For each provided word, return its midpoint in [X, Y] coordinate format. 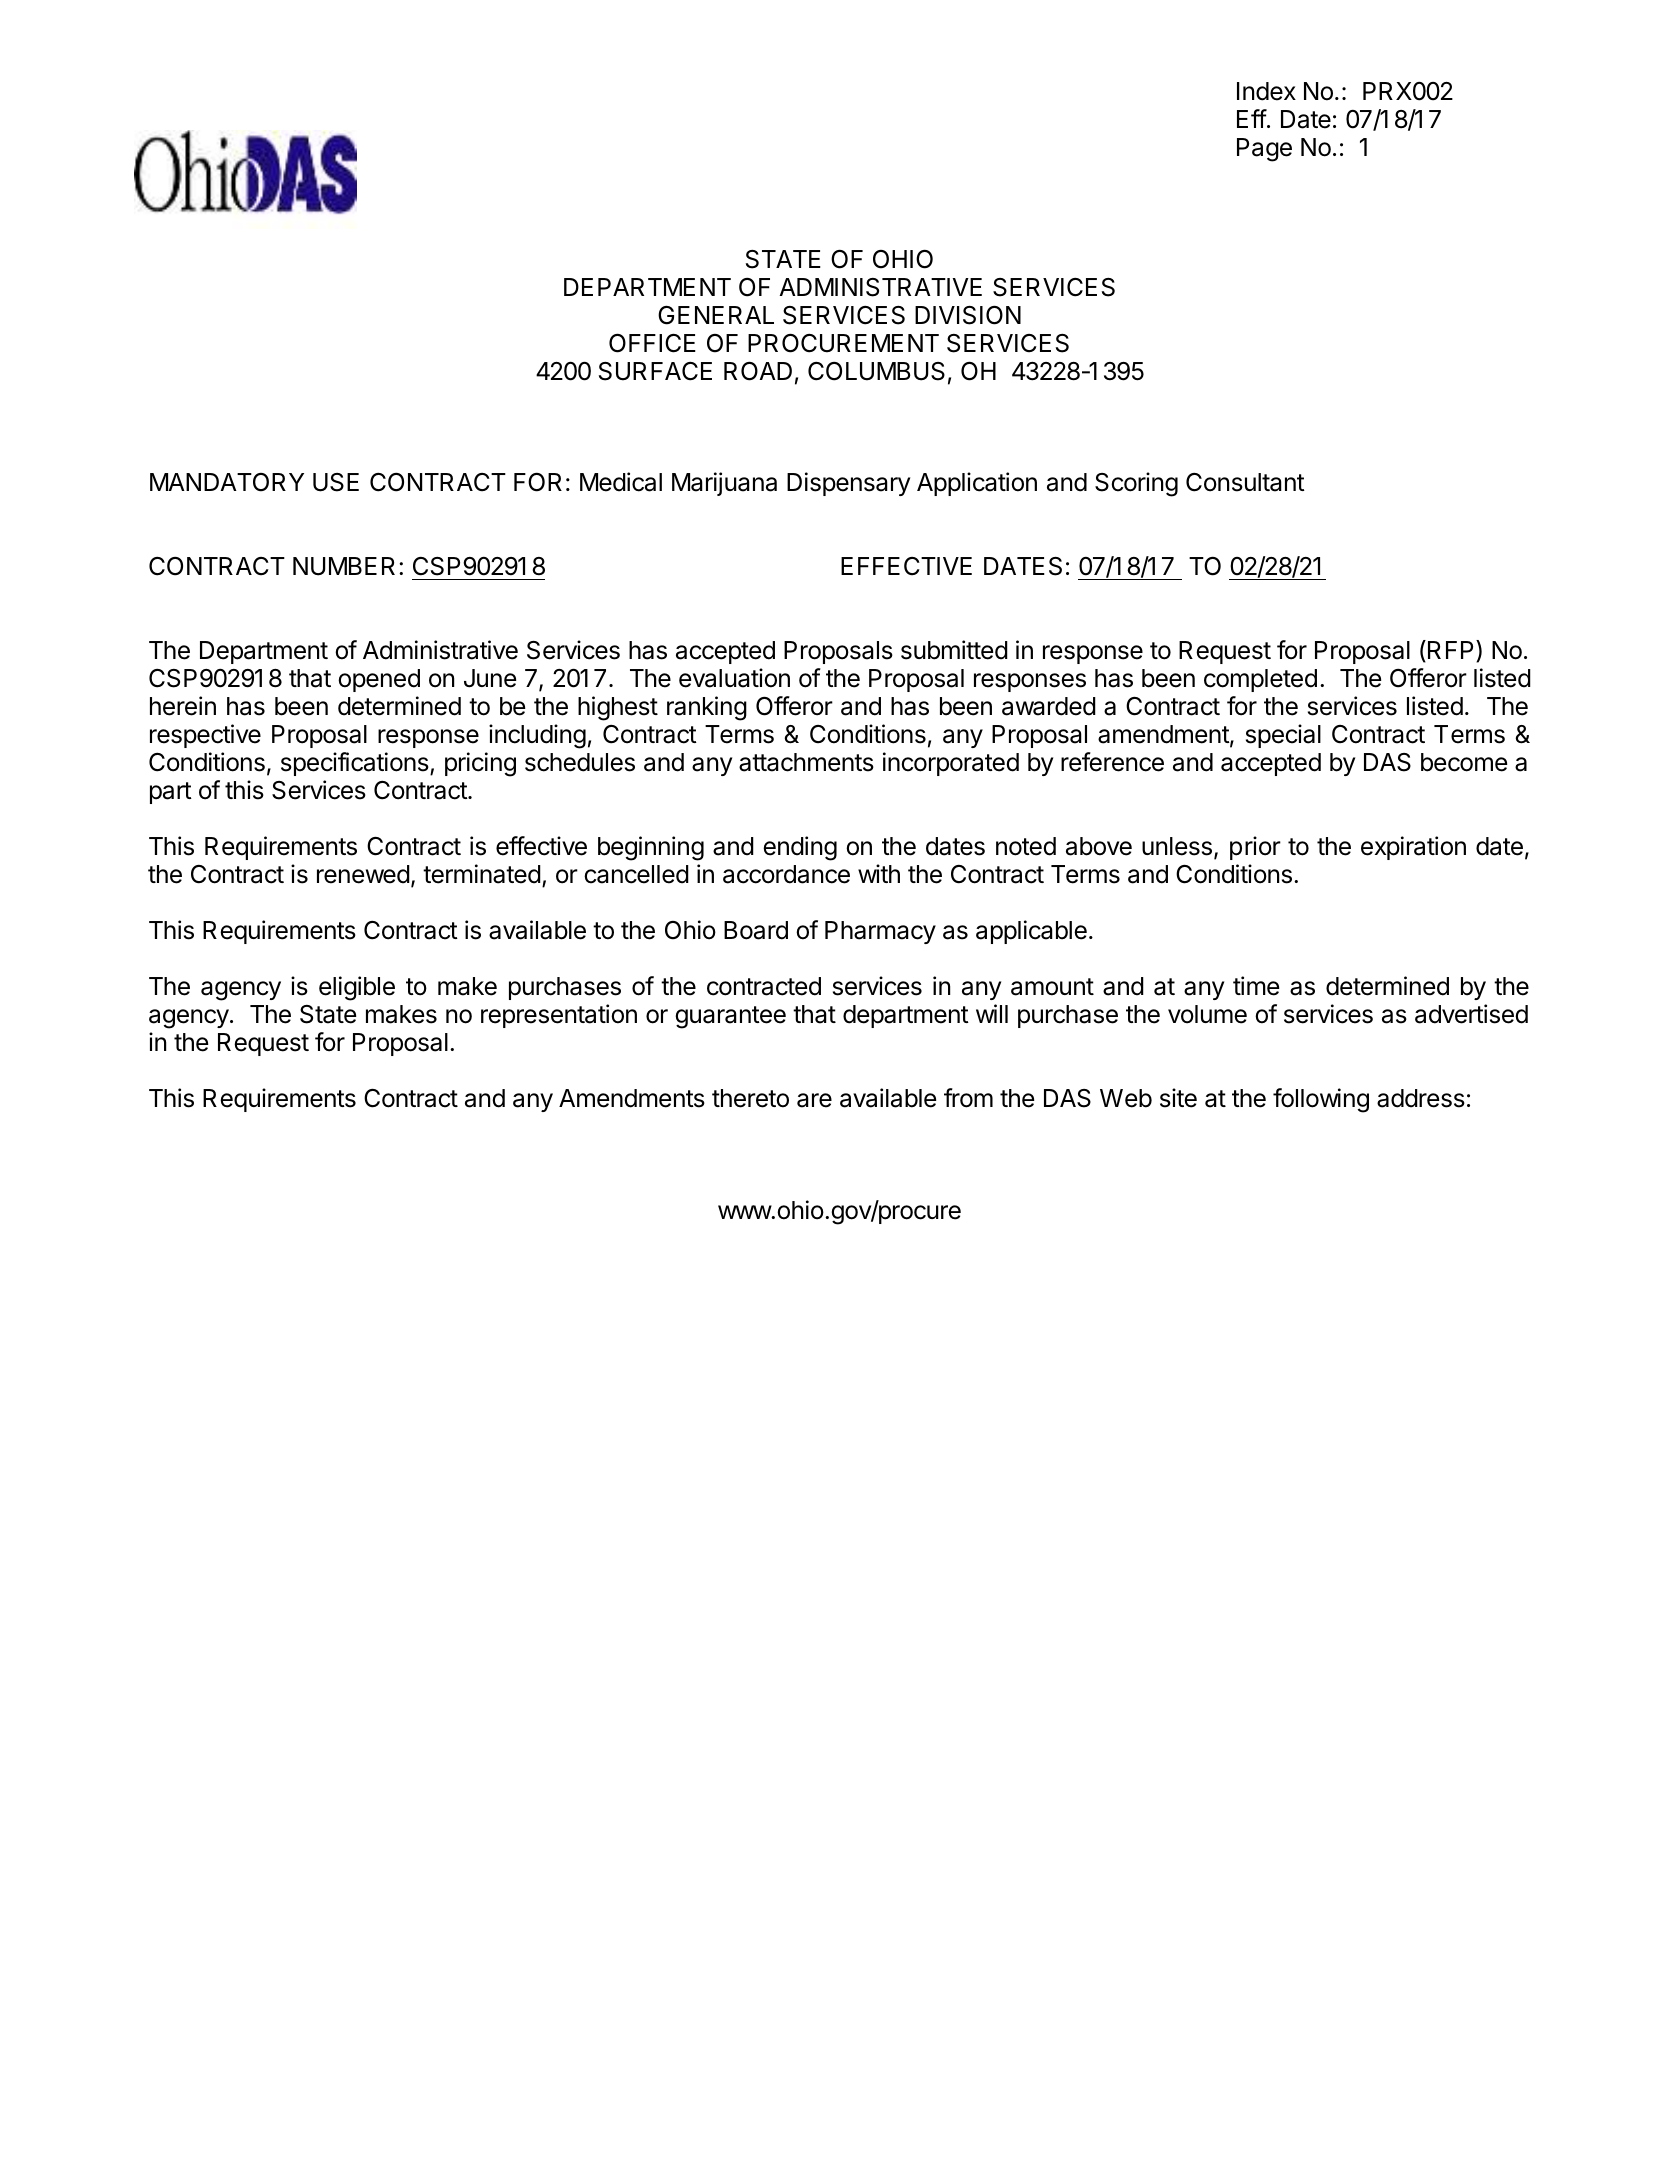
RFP [1452, 651]
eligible [357, 988]
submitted [954, 650]
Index [1266, 91]
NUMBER [344, 566]
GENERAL [716, 315]
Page [1264, 150]
